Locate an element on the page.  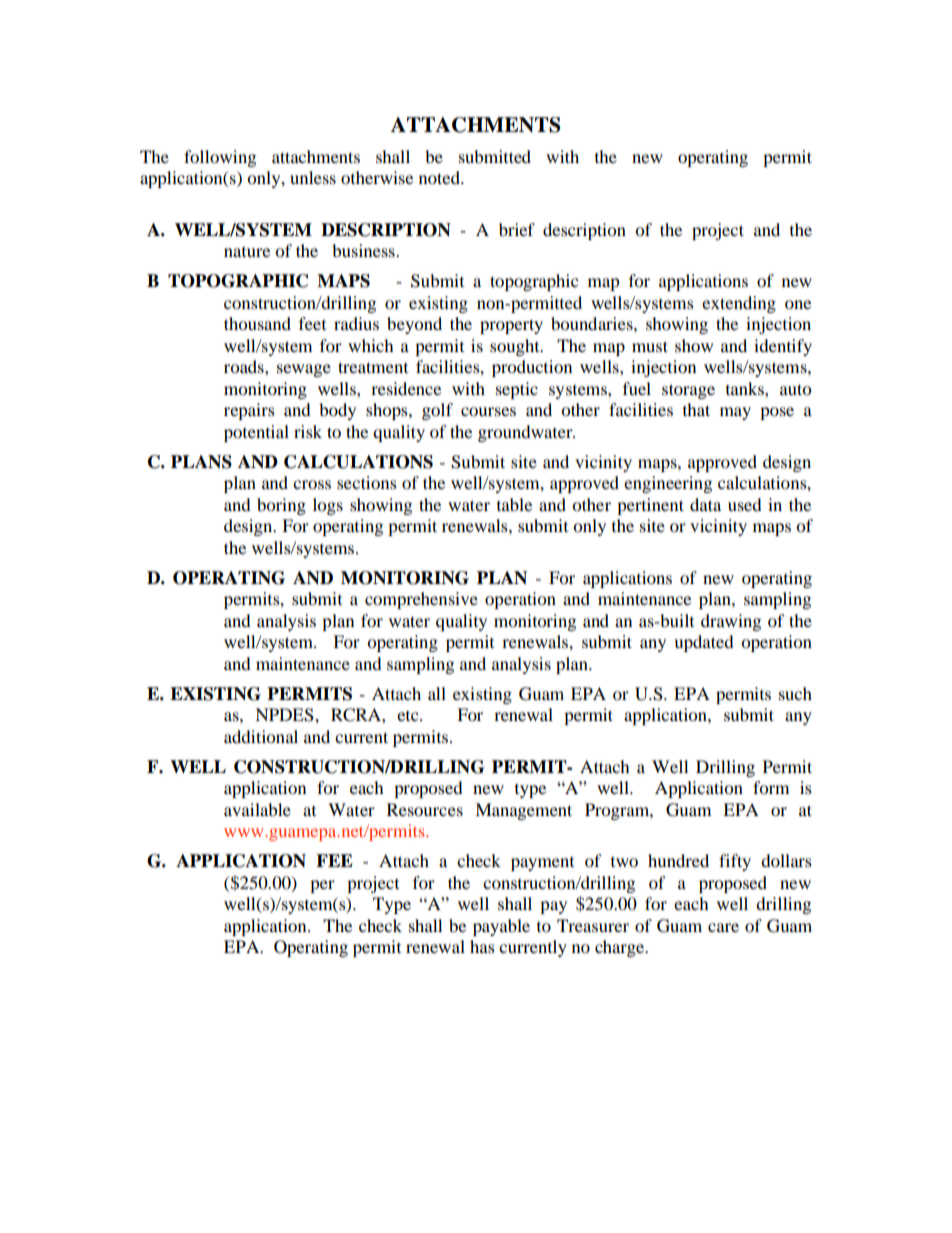
noted is located at coordinates (440, 177).
